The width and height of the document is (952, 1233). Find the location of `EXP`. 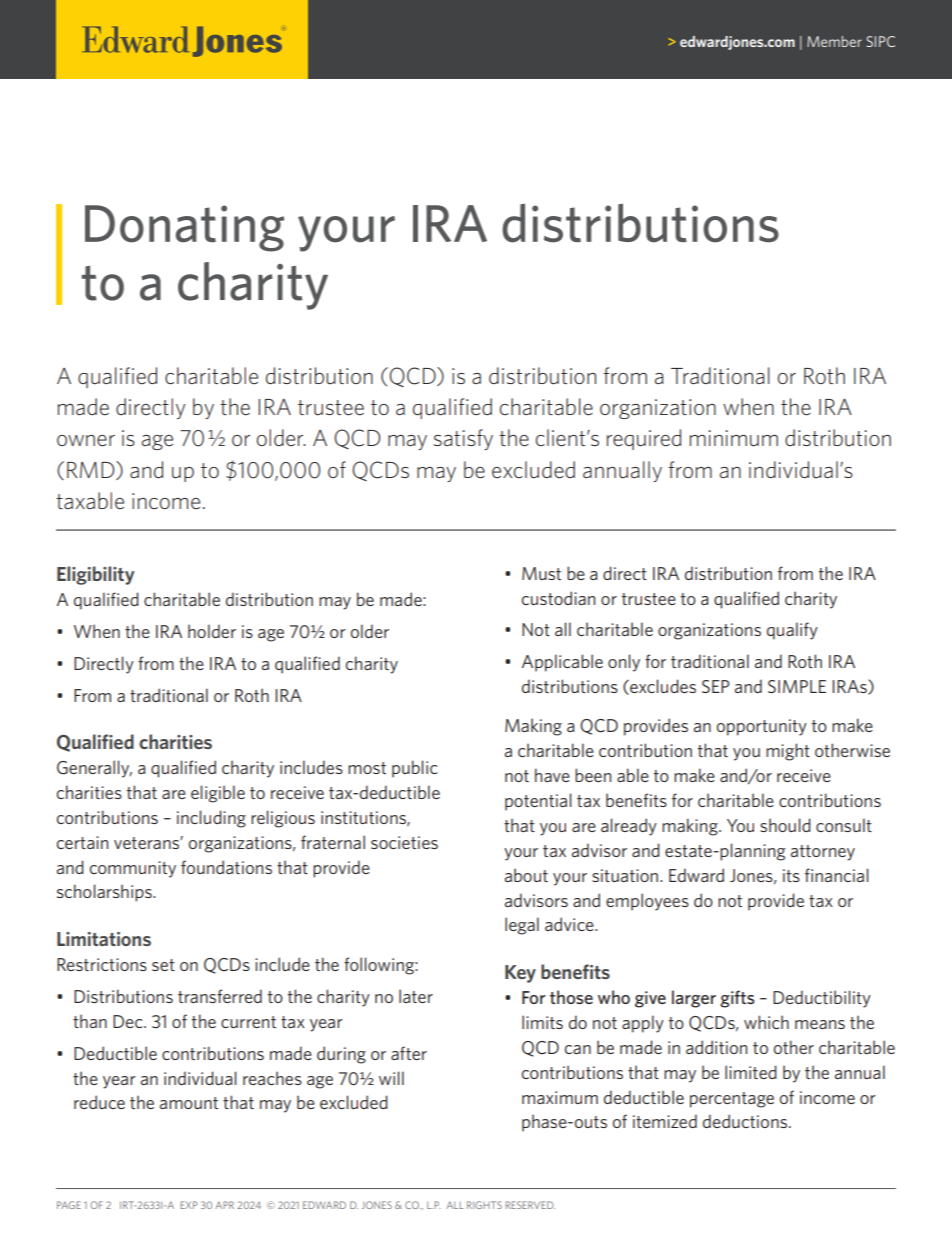

EXP is located at coordinates (189, 1205).
